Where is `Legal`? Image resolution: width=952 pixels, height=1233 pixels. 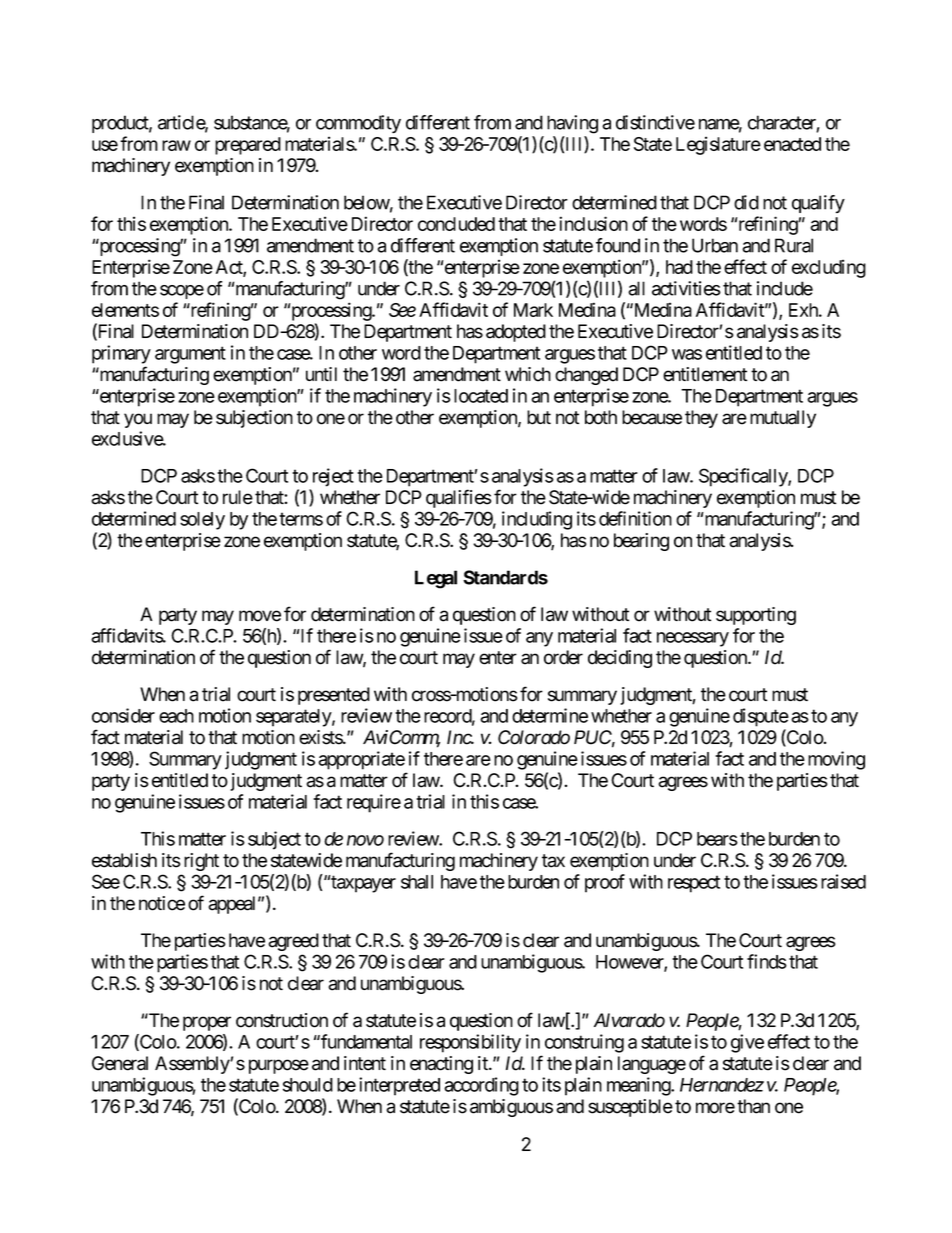
Legal is located at coordinates (436, 579).
